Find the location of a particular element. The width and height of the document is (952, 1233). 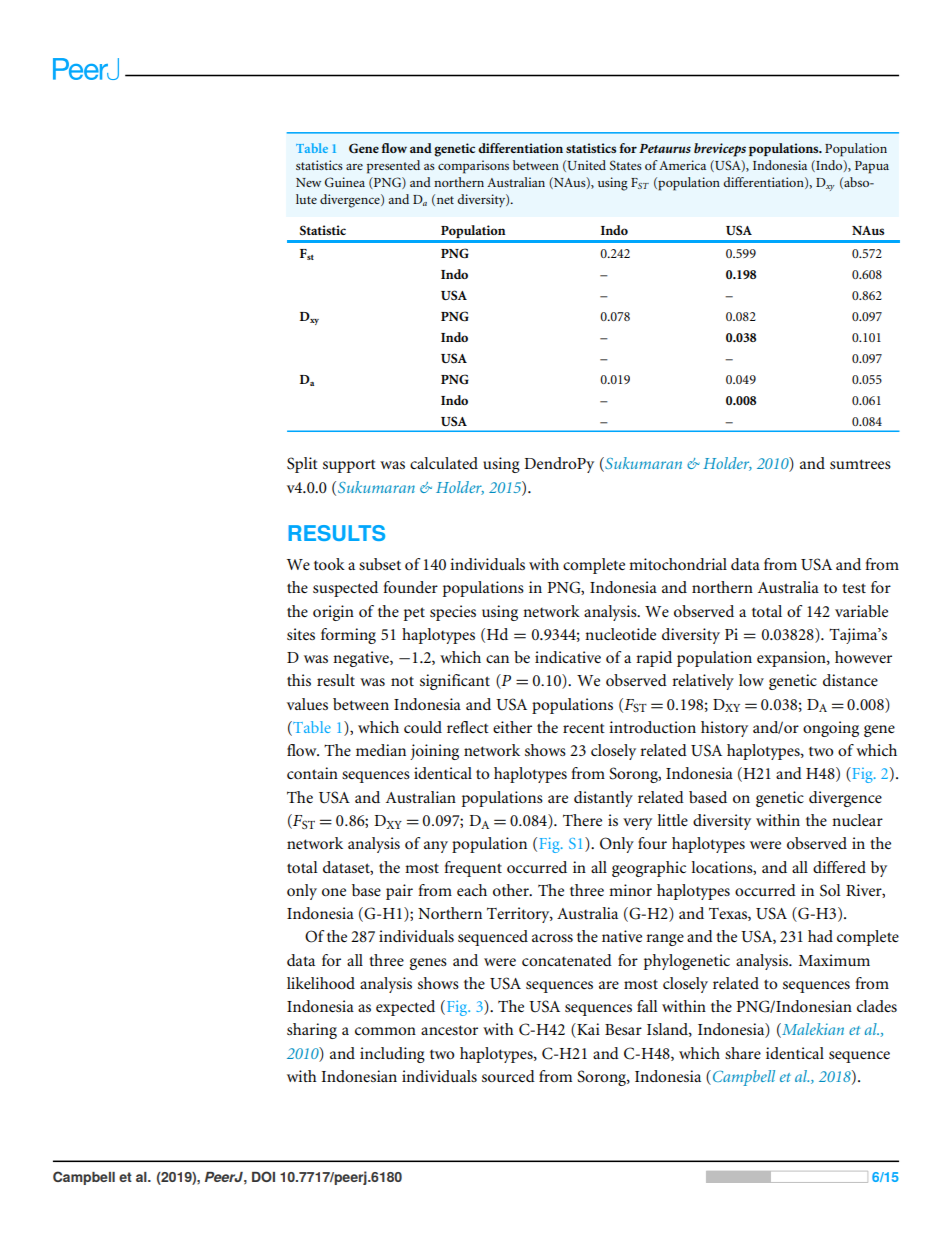

indicative is located at coordinates (568, 657).
